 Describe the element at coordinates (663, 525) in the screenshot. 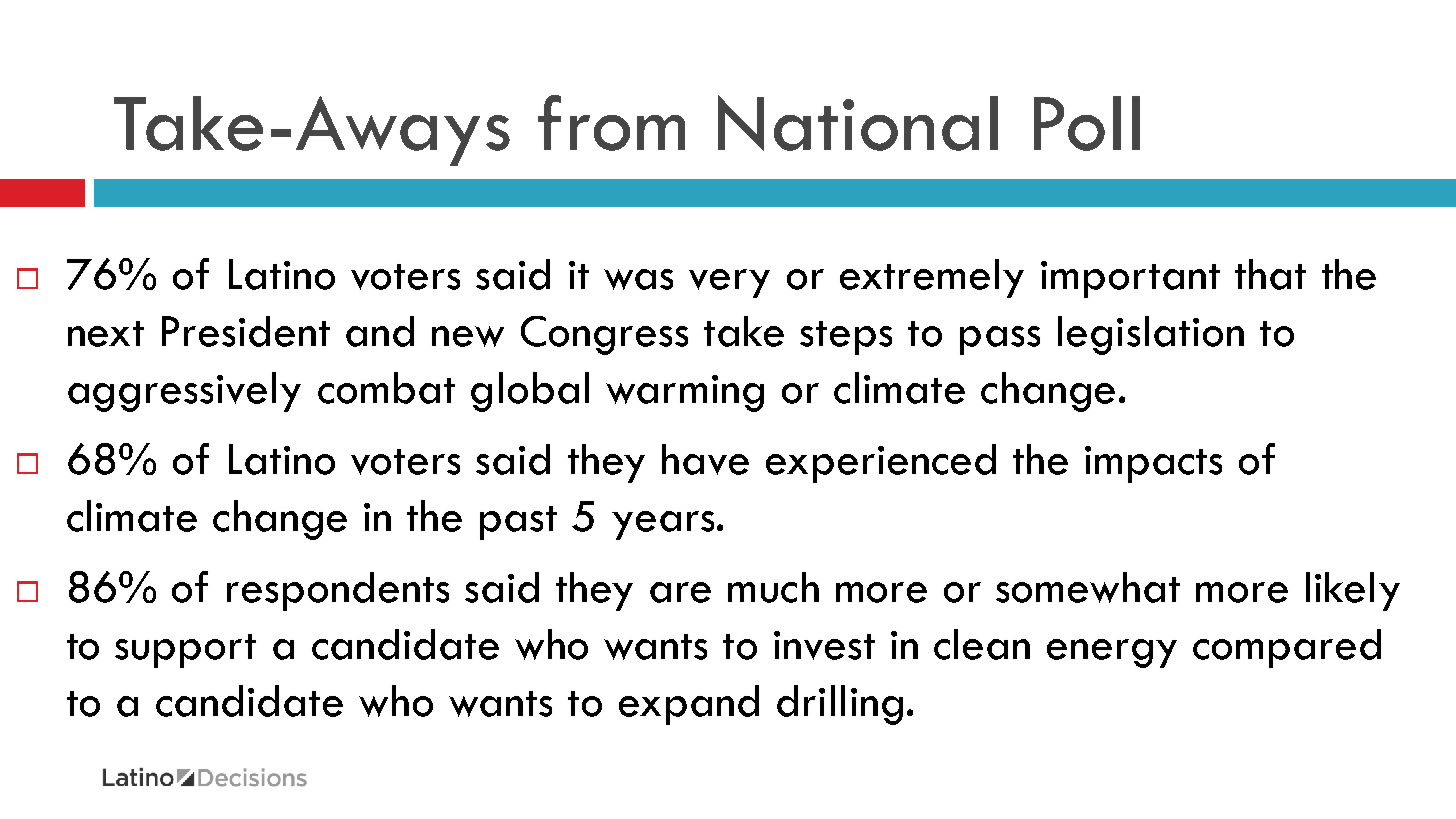

I see `years` at that location.
